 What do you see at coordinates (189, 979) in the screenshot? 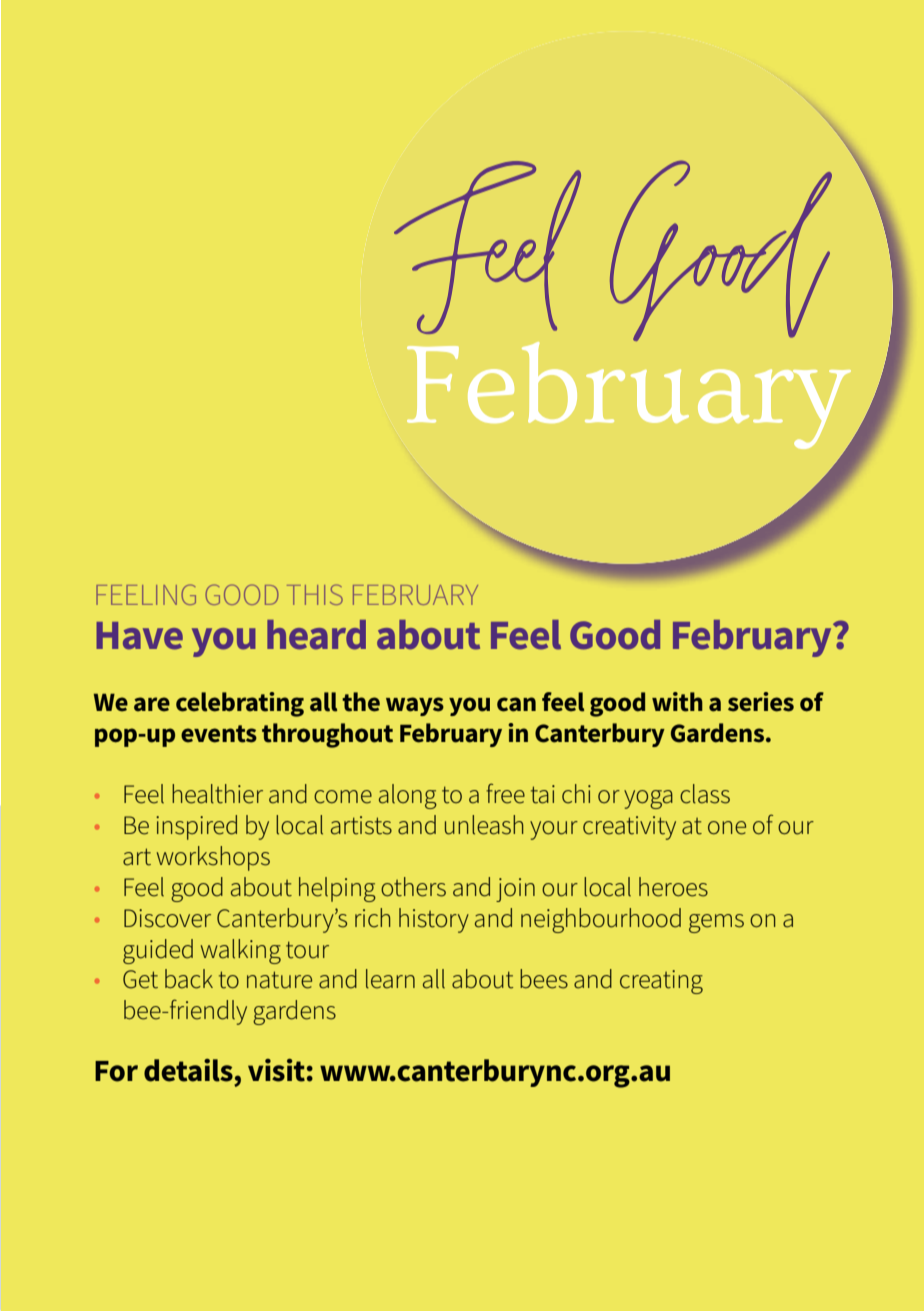
I see `back` at bounding box center [189, 979].
